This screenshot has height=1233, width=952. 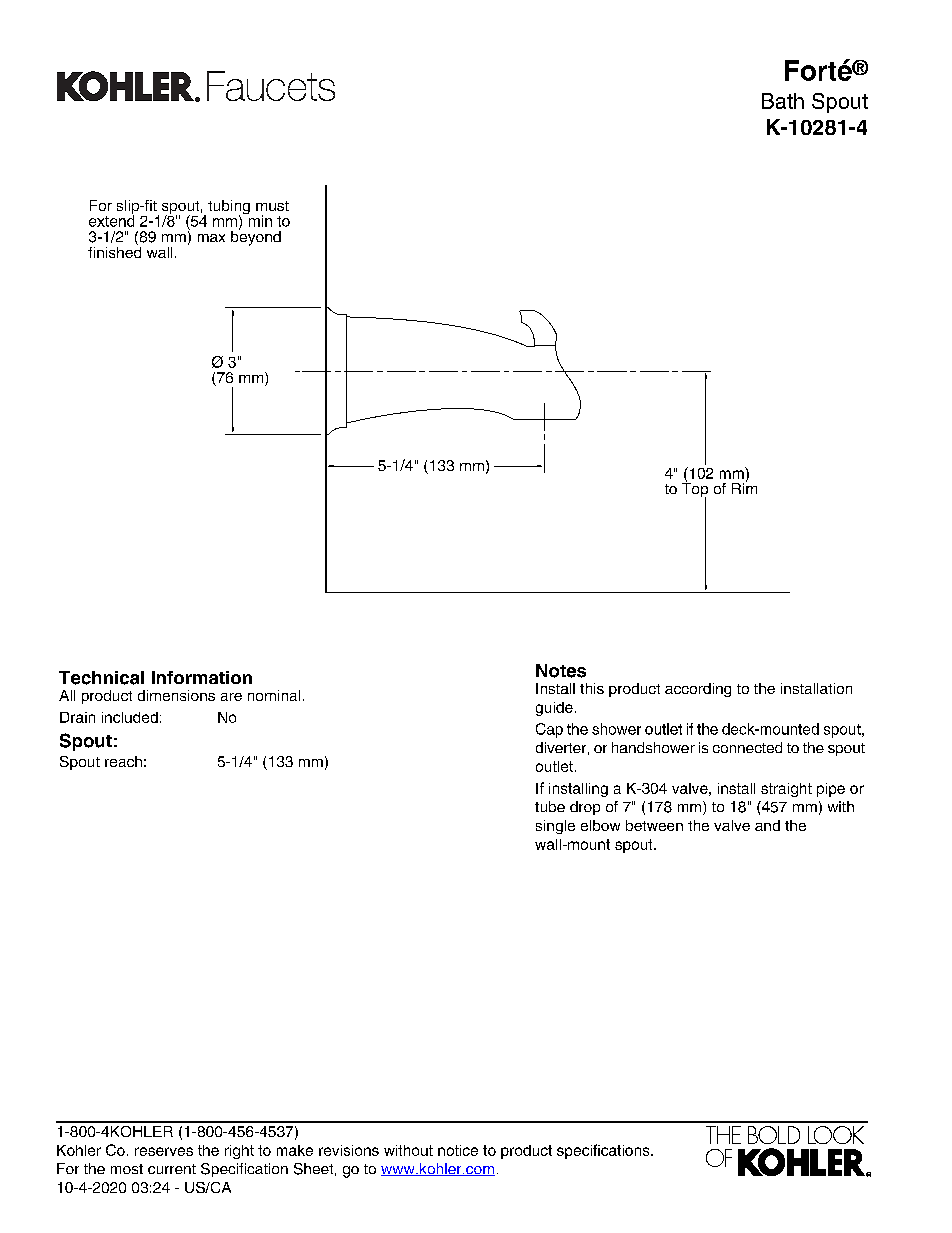 What do you see at coordinates (654, 825) in the screenshot?
I see `between` at bounding box center [654, 825].
